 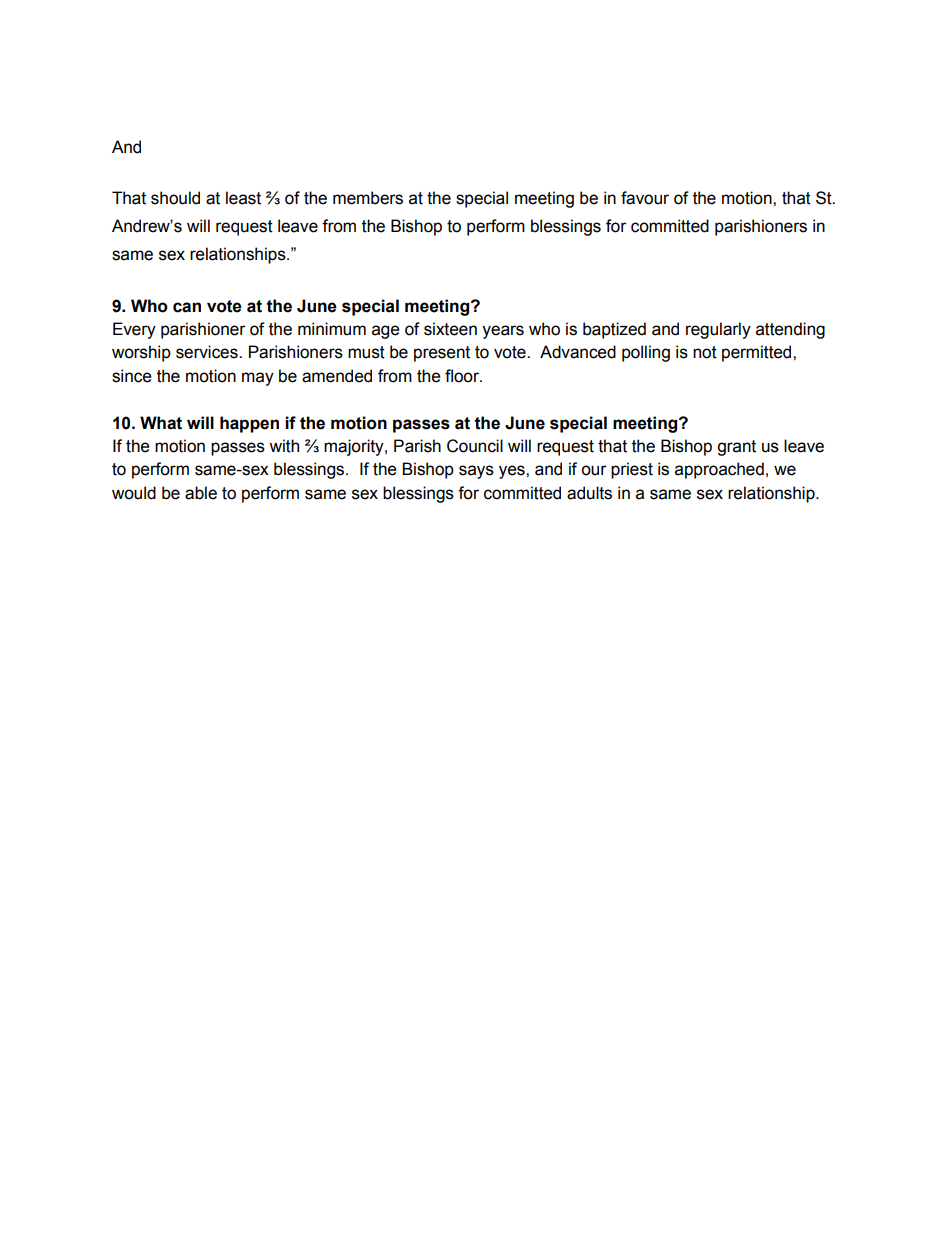 What do you see at coordinates (249, 424) in the image?
I see `happen` at bounding box center [249, 424].
